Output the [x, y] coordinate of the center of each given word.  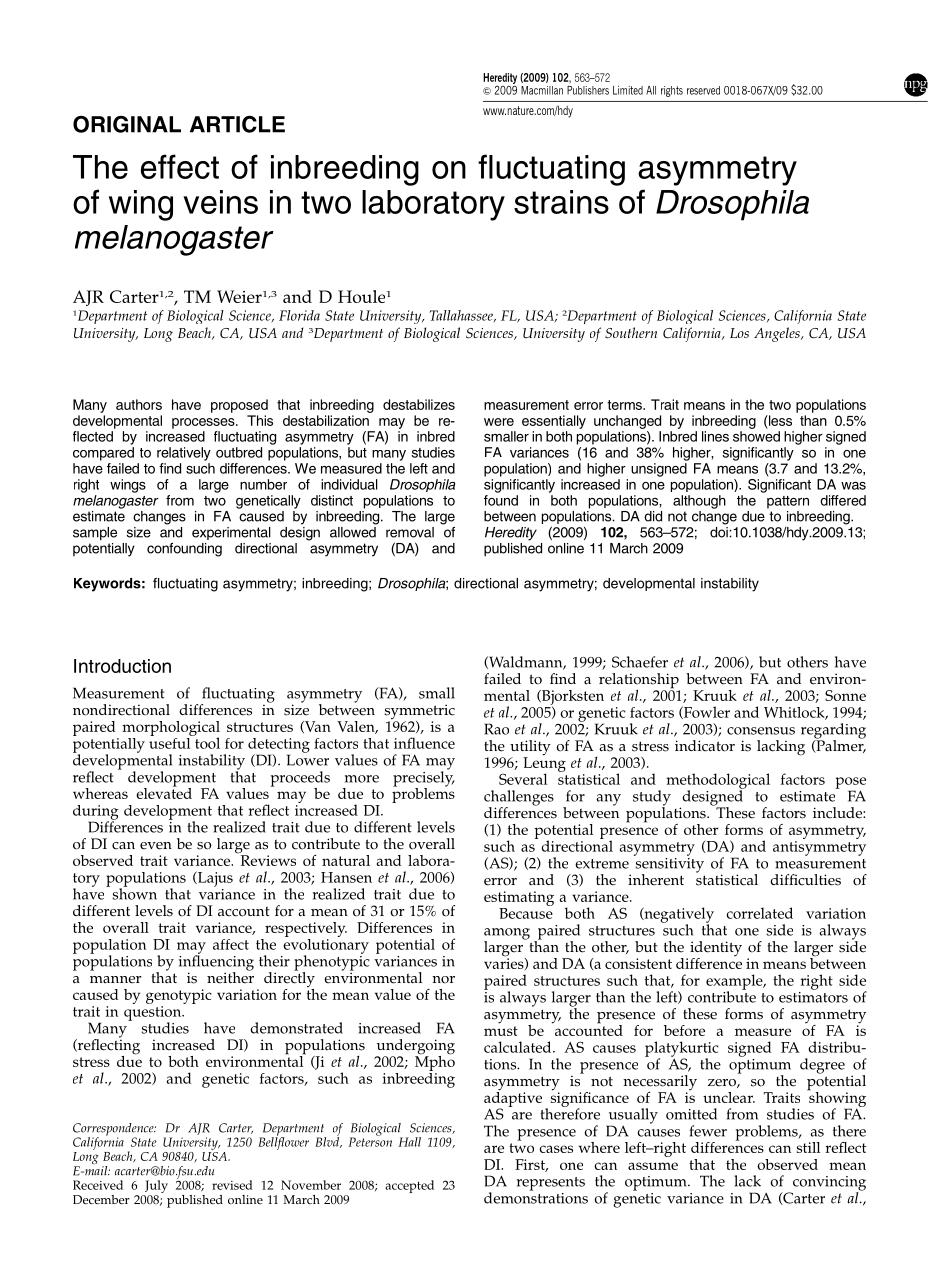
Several [523, 779]
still [808, 1147]
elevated [164, 792]
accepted [409, 1186]
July [155, 1188]
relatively [184, 454]
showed [756, 436]
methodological [718, 782]
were [499, 422]
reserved [703, 90]
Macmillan [542, 90]
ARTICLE [237, 124]
